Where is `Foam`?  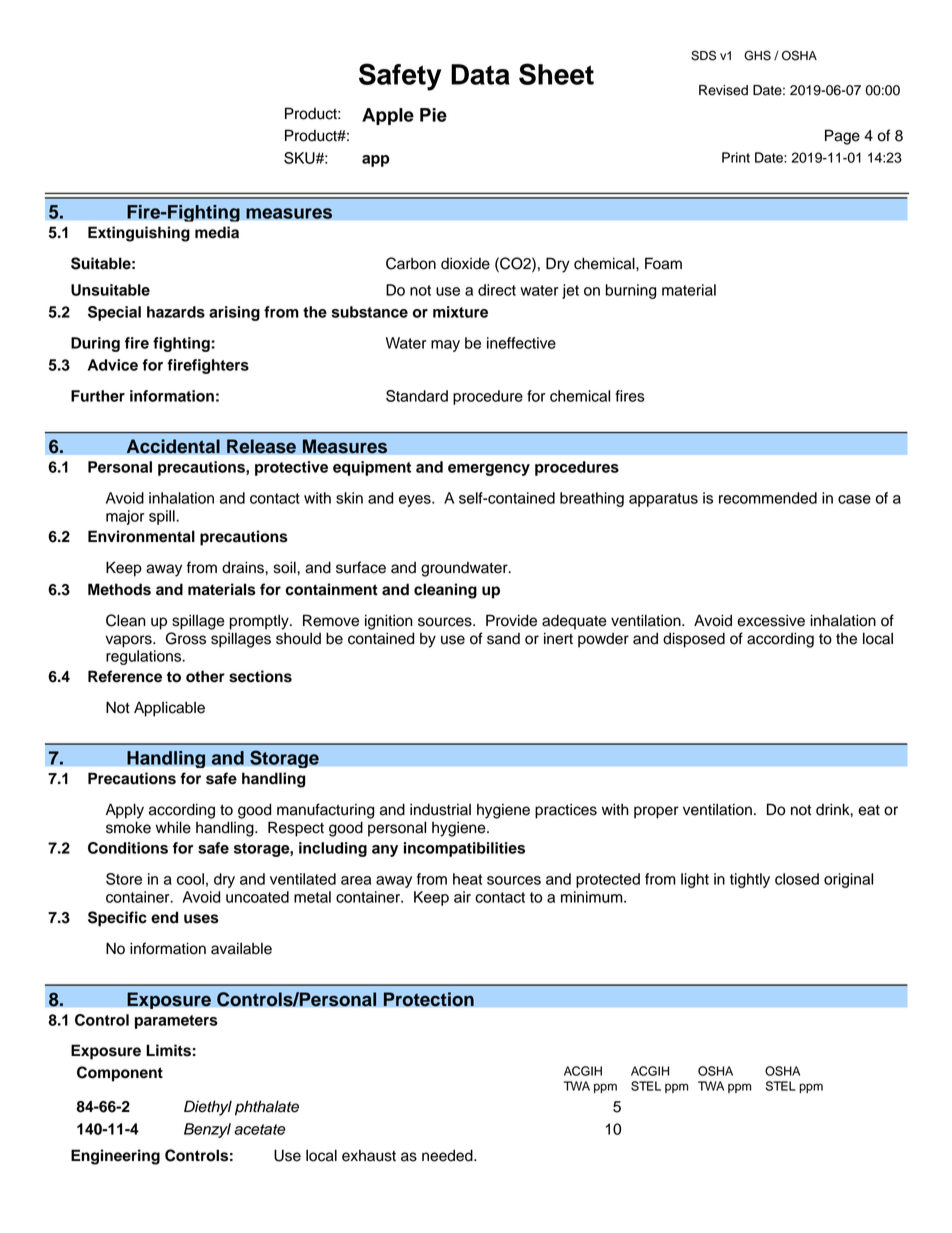
Foam is located at coordinates (663, 263).
